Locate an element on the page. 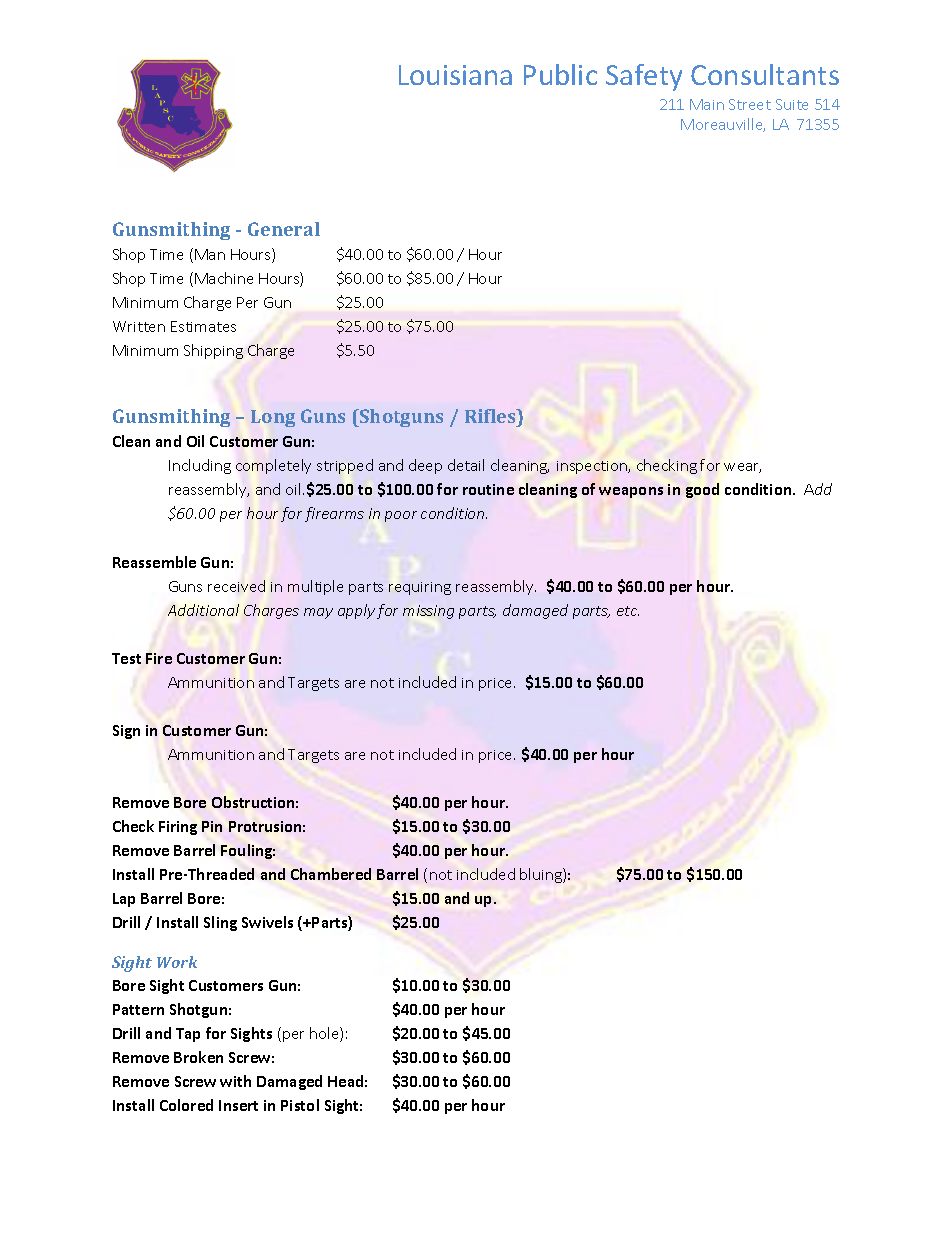 Image resolution: width=952 pixels, height=1233 pixels. General is located at coordinates (284, 229).
